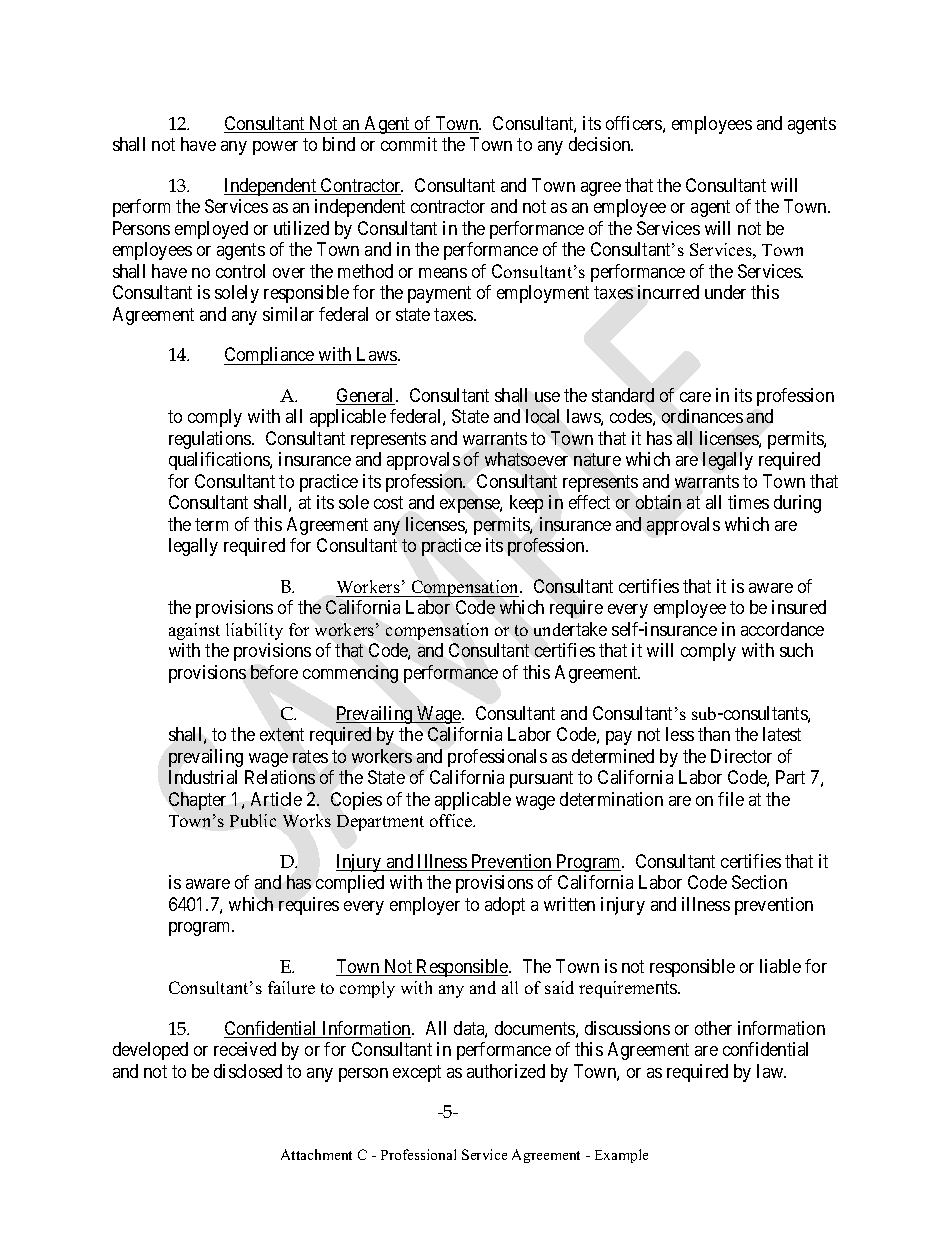 This screenshot has height=1233, width=952. I want to click on ordinances, so click(702, 416).
